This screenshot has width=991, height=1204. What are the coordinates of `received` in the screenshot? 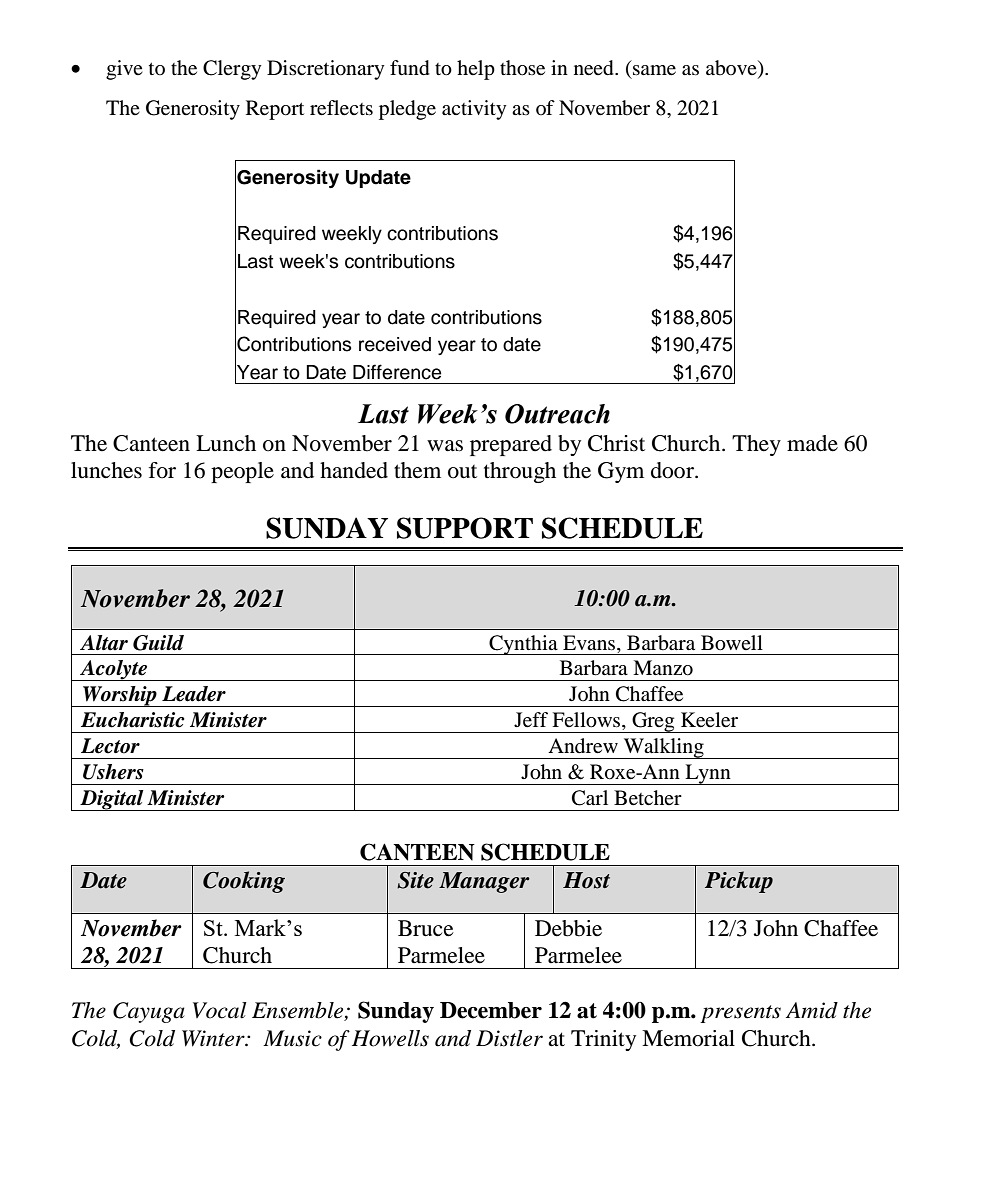 It's located at (395, 344).
